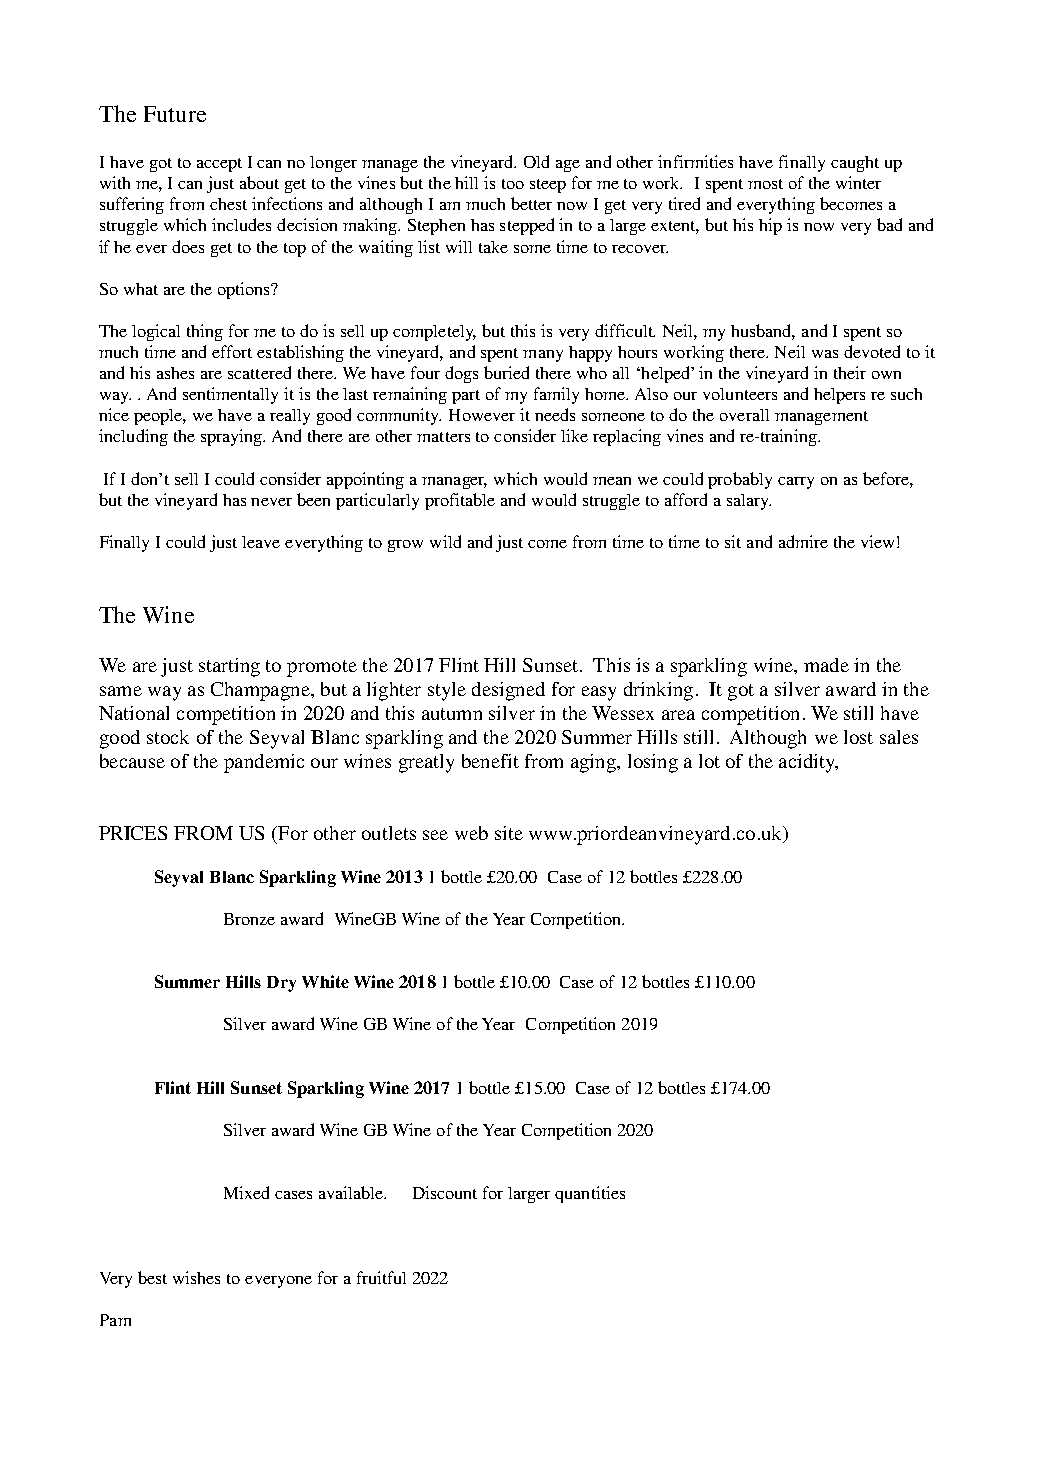  What do you see at coordinates (196, 1277) in the screenshot?
I see `wishes` at bounding box center [196, 1277].
